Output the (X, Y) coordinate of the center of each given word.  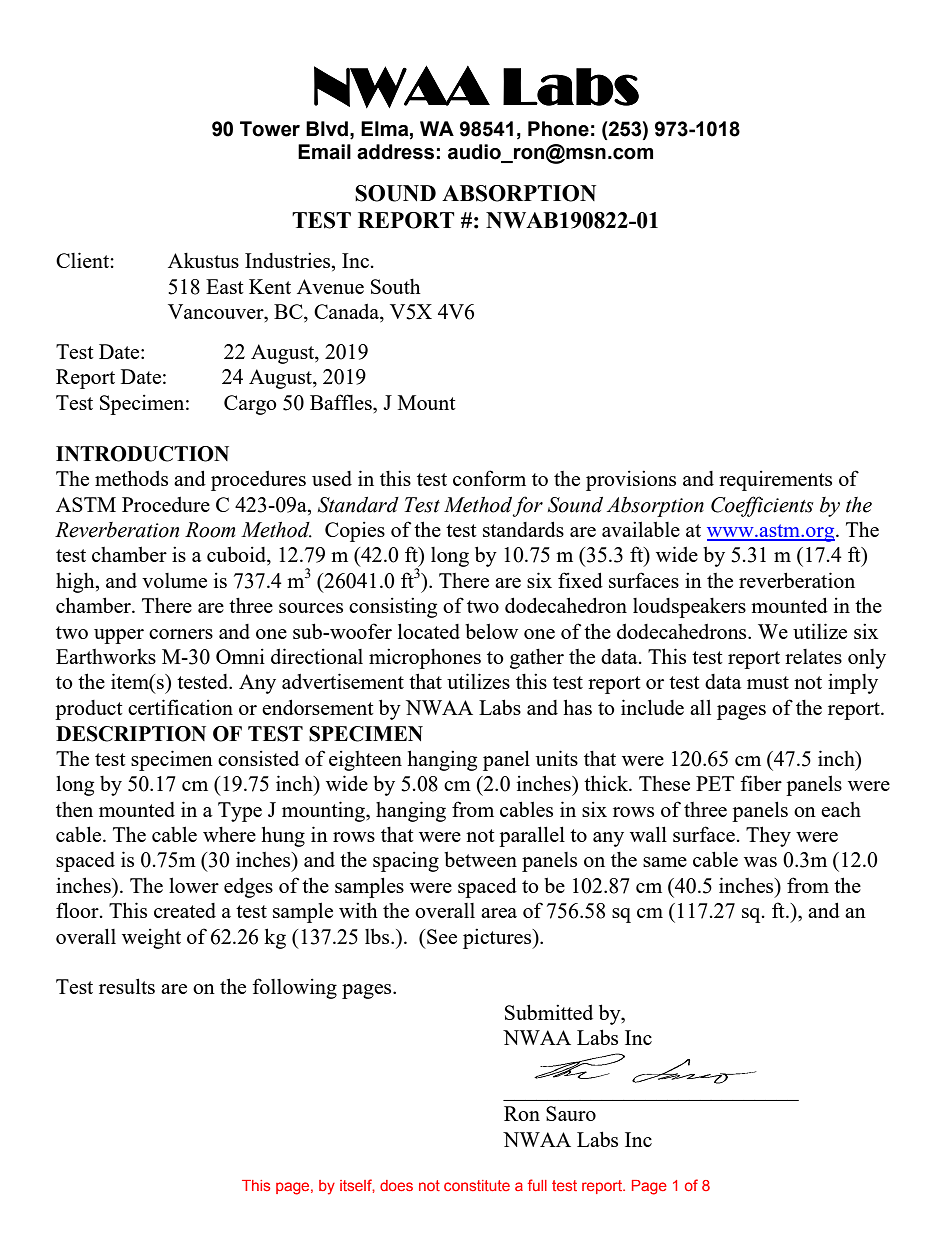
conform (489, 478)
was (760, 862)
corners (181, 634)
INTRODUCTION (142, 454)
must (768, 682)
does (396, 1185)
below (491, 631)
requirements (775, 480)
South (396, 286)
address (395, 152)
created (185, 910)
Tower (270, 129)
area (499, 913)
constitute (477, 1185)
